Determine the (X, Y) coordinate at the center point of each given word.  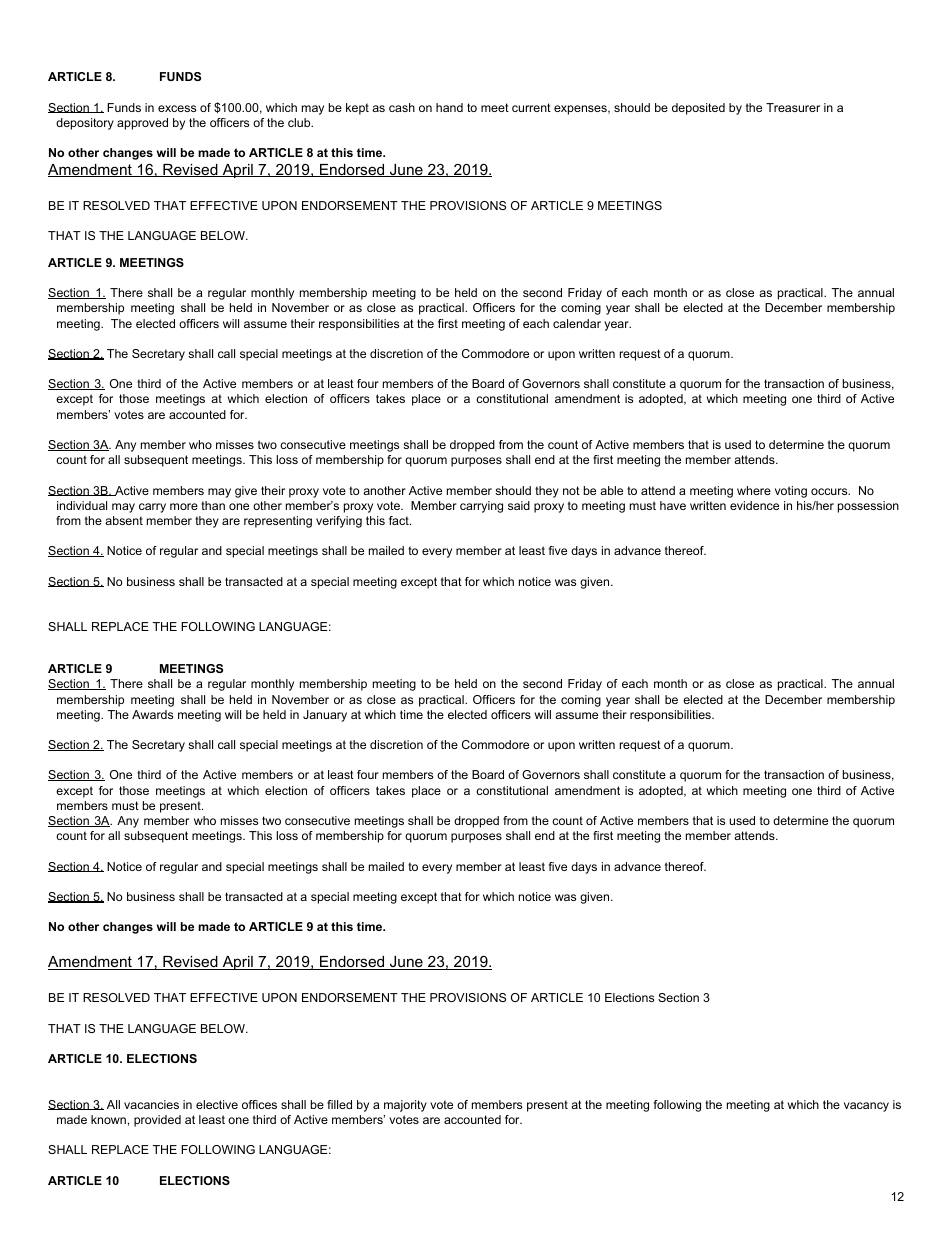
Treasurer (793, 107)
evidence (754, 505)
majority (405, 1106)
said (519, 505)
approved (142, 124)
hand (449, 107)
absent (124, 520)
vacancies (151, 1104)
